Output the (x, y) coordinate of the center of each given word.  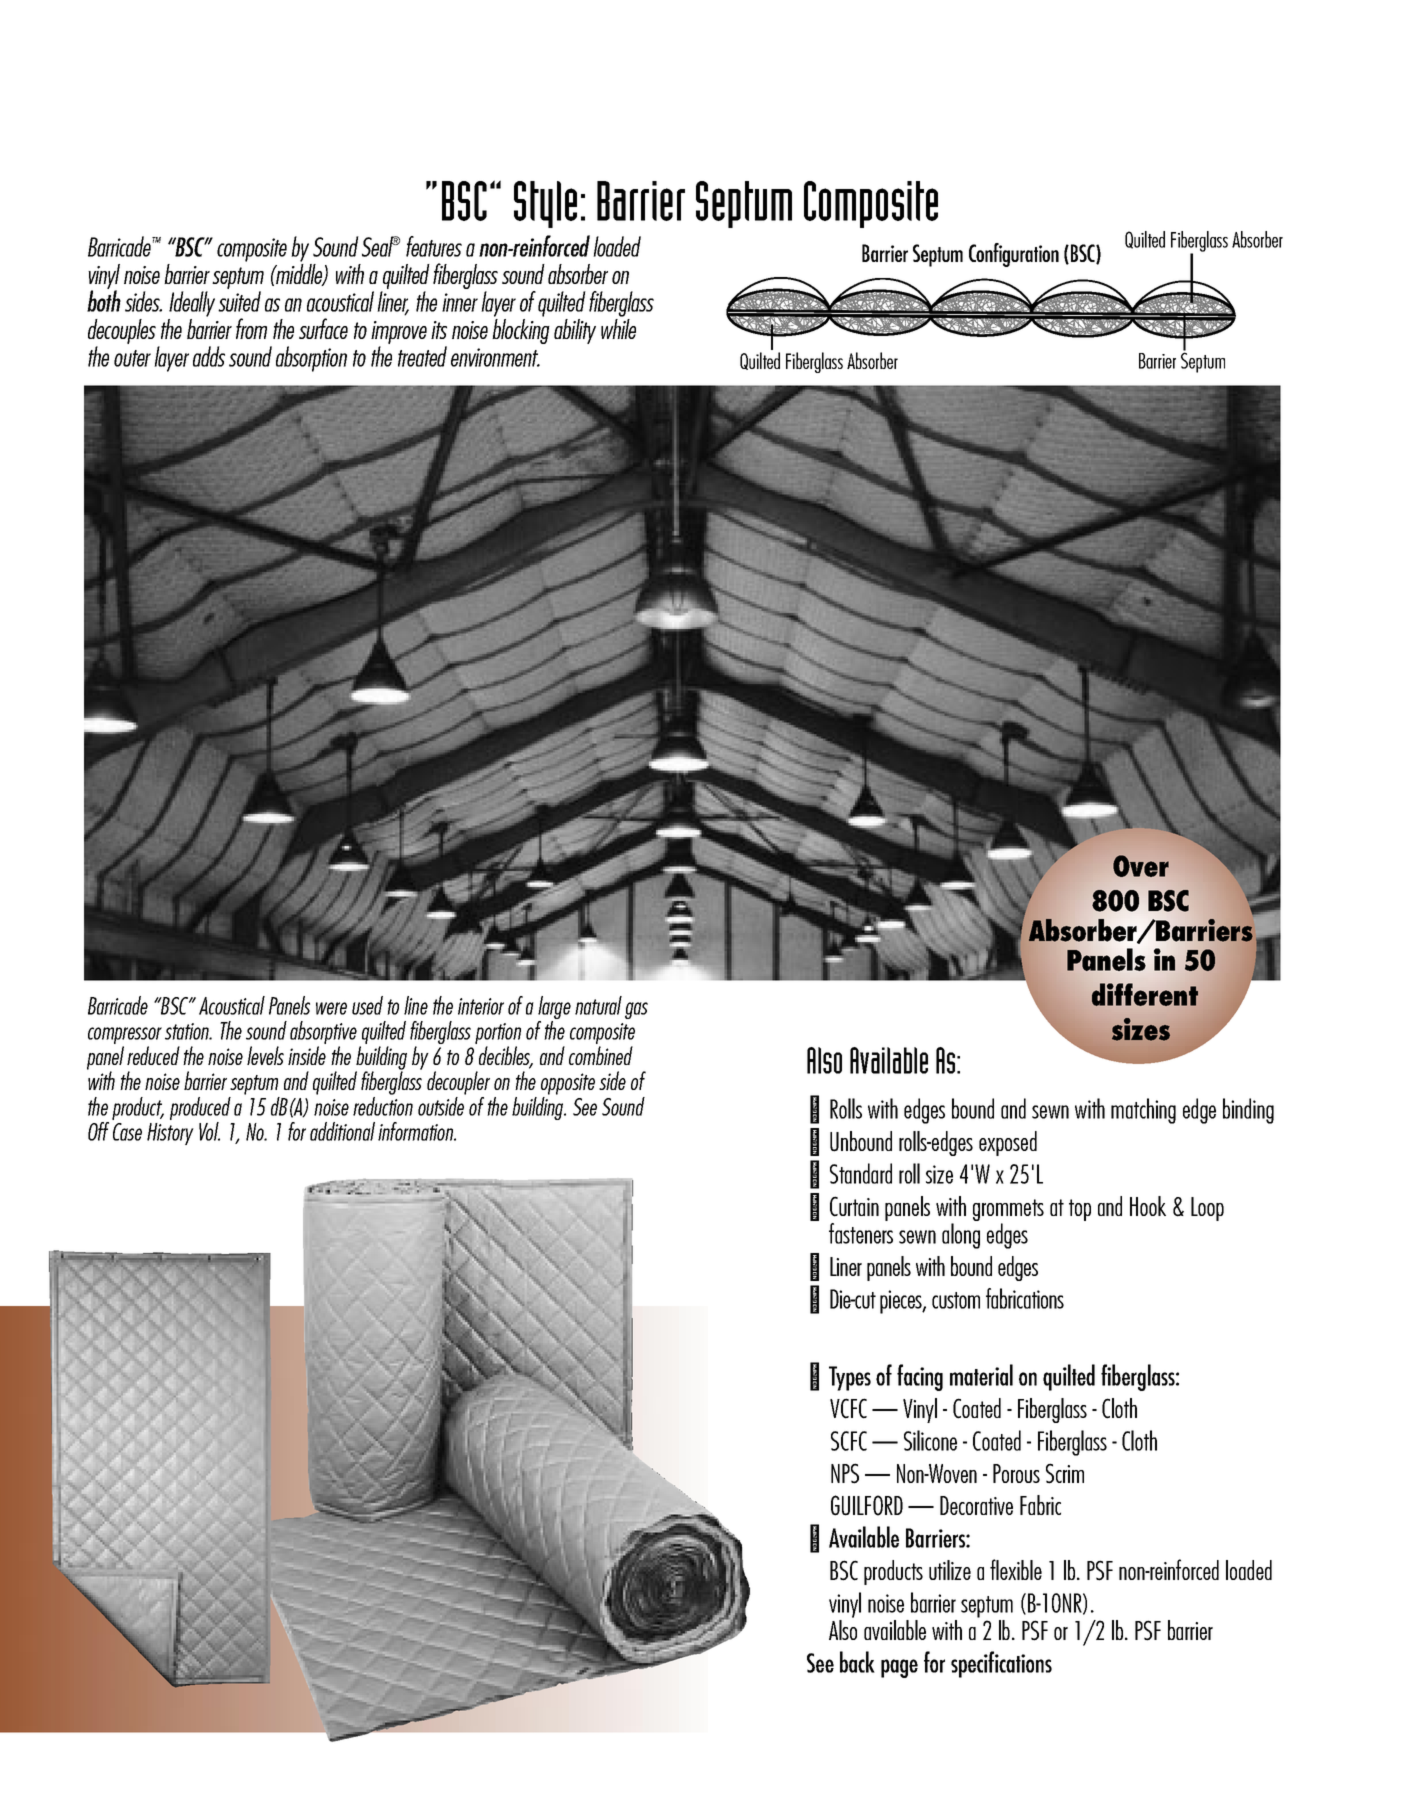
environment (495, 357)
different (1145, 994)
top (1080, 1210)
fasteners (861, 1233)
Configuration (1014, 255)
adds (209, 356)
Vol (209, 1131)
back (857, 1662)
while (618, 329)
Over (1141, 866)
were (331, 1008)
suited (239, 301)
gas (636, 1010)
